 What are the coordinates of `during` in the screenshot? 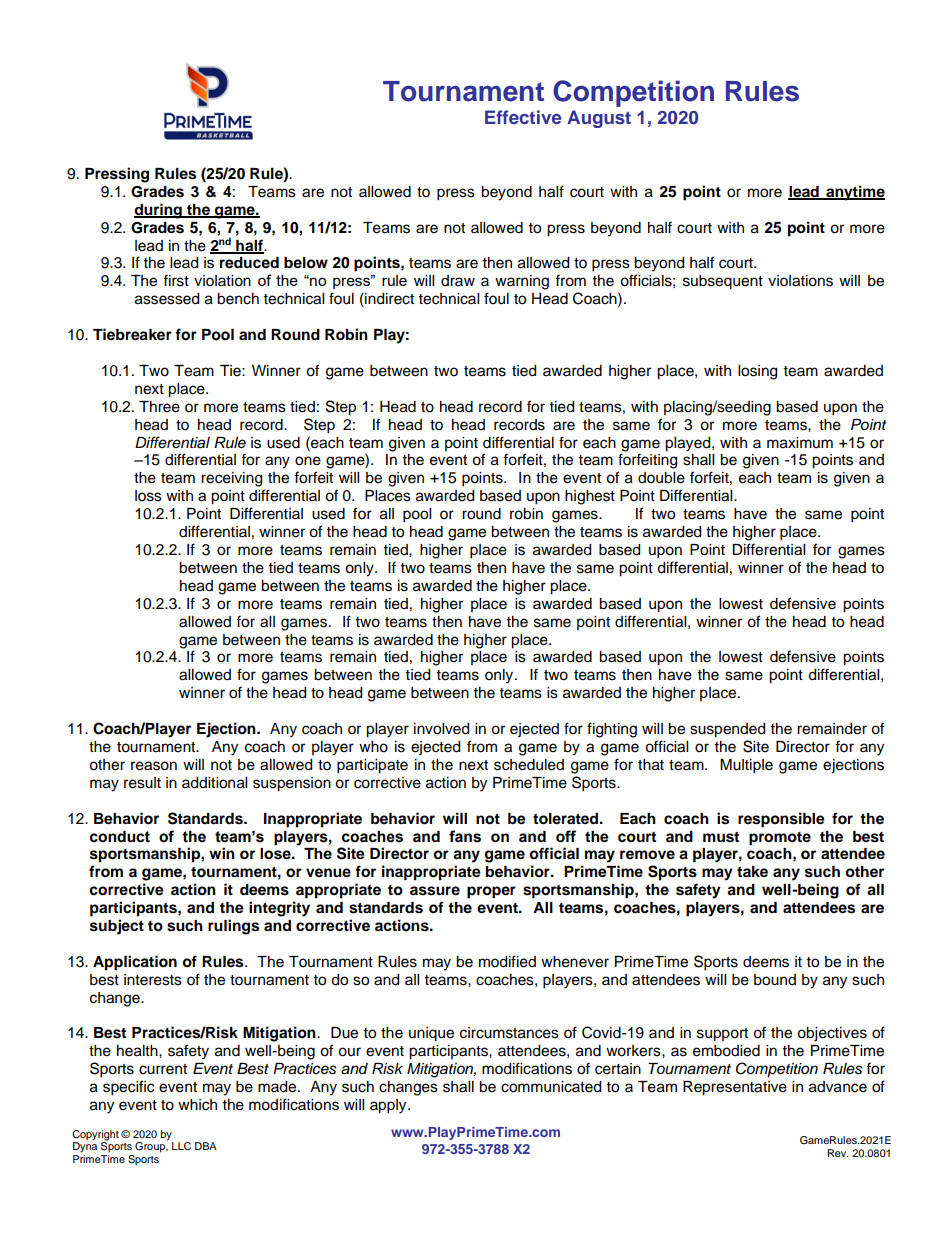 It's located at (159, 211).
